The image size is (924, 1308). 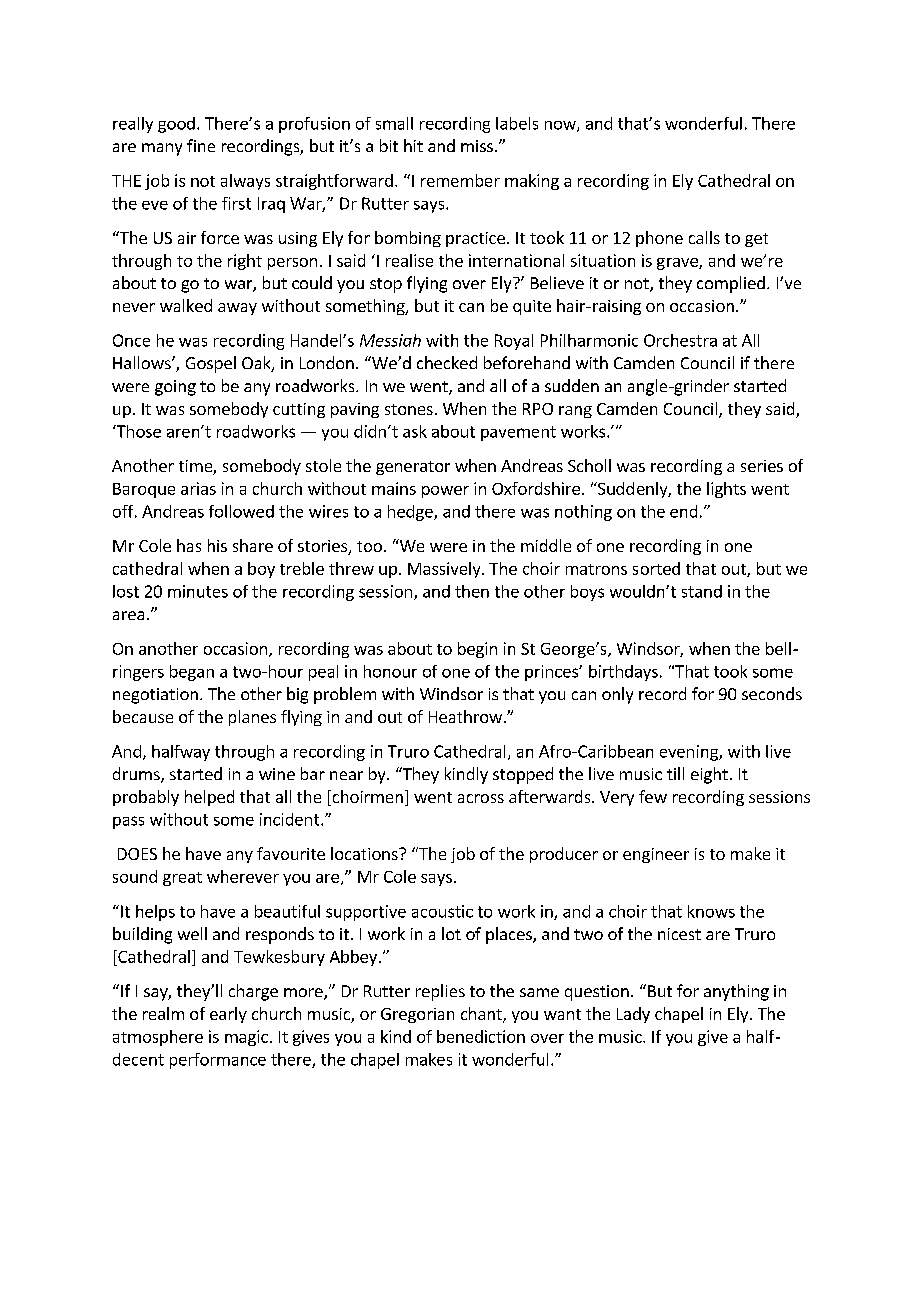 What do you see at coordinates (704, 237) in the screenshot?
I see `calls` at bounding box center [704, 237].
